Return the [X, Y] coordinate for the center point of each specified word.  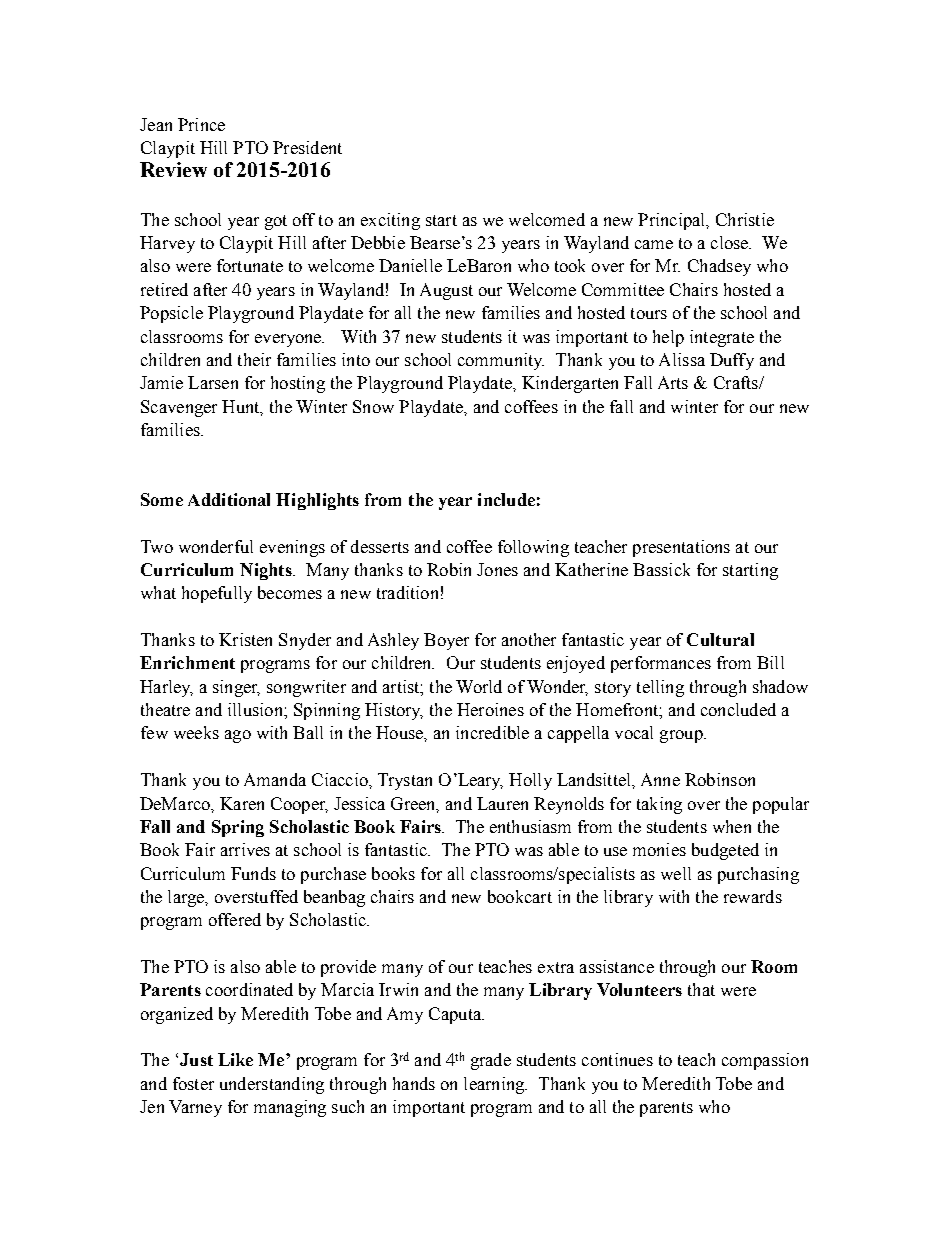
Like [235, 1059]
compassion [765, 1061]
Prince [201, 124]
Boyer [446, 641]
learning [495, 1085]
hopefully [217, 594]
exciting [390, 221]
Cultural [720, 639]
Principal [673, 221]
